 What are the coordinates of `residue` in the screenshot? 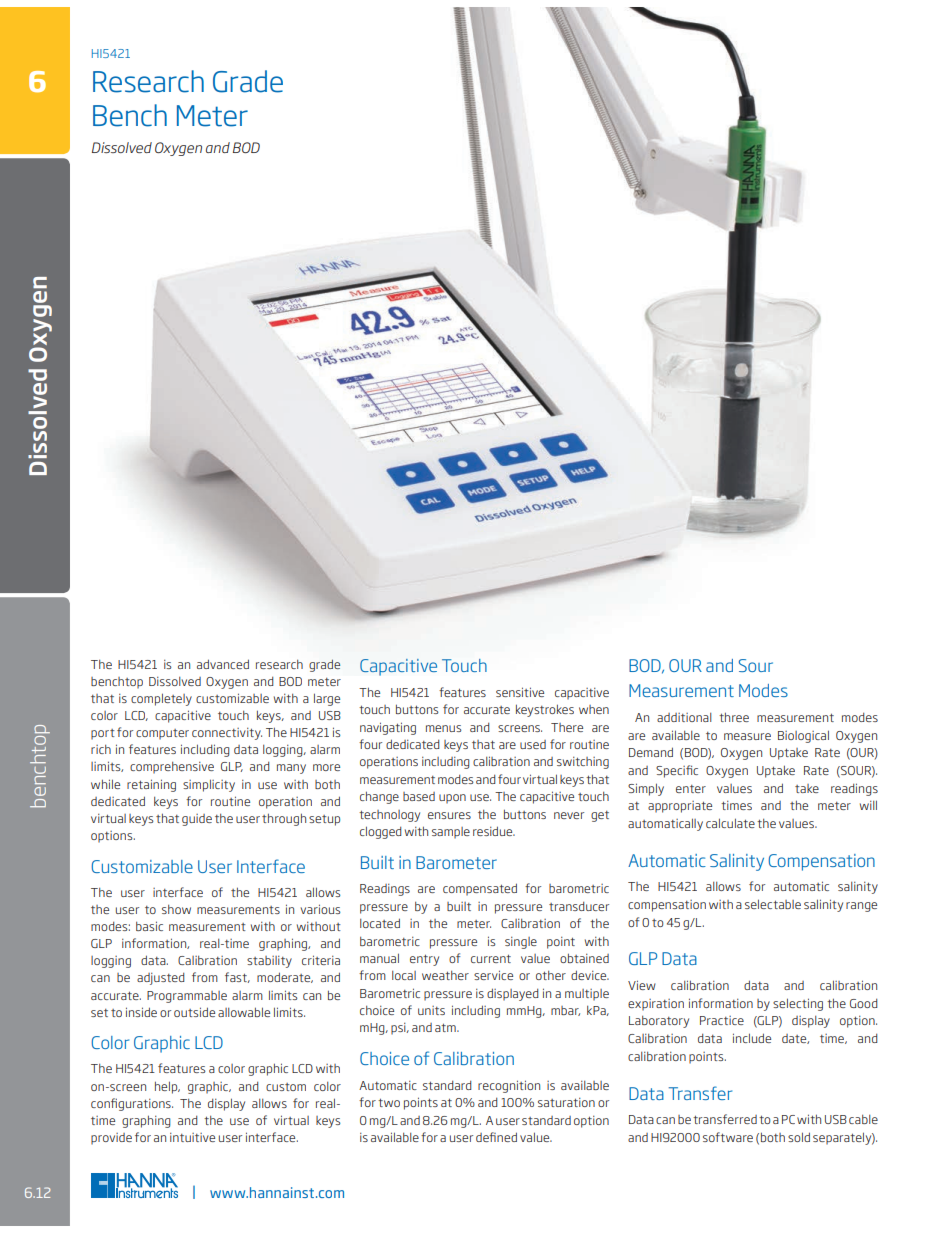 It's located at (494, 831).
